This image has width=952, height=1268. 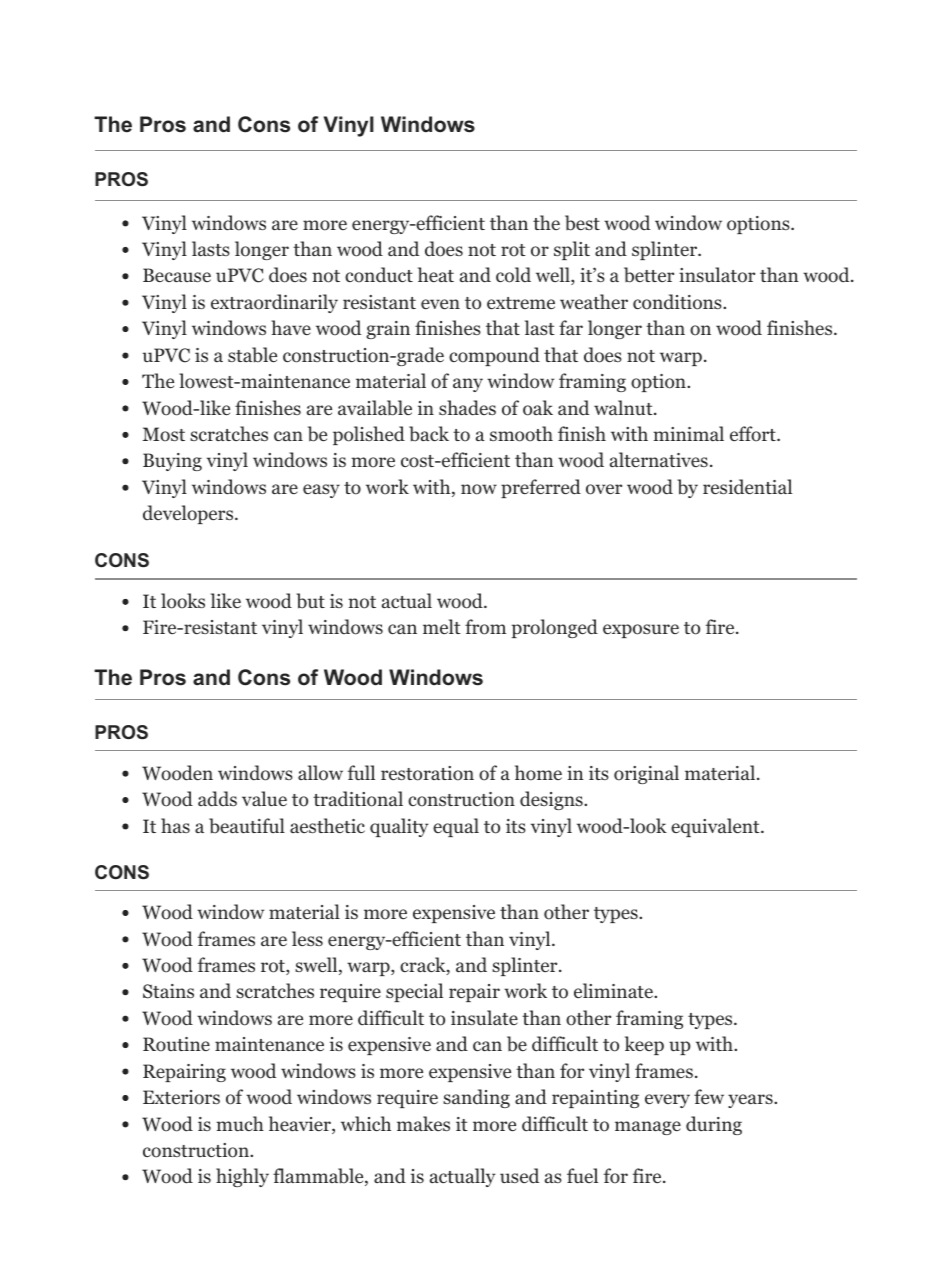 I want to click on Buying, so click(x=172, y=462).
